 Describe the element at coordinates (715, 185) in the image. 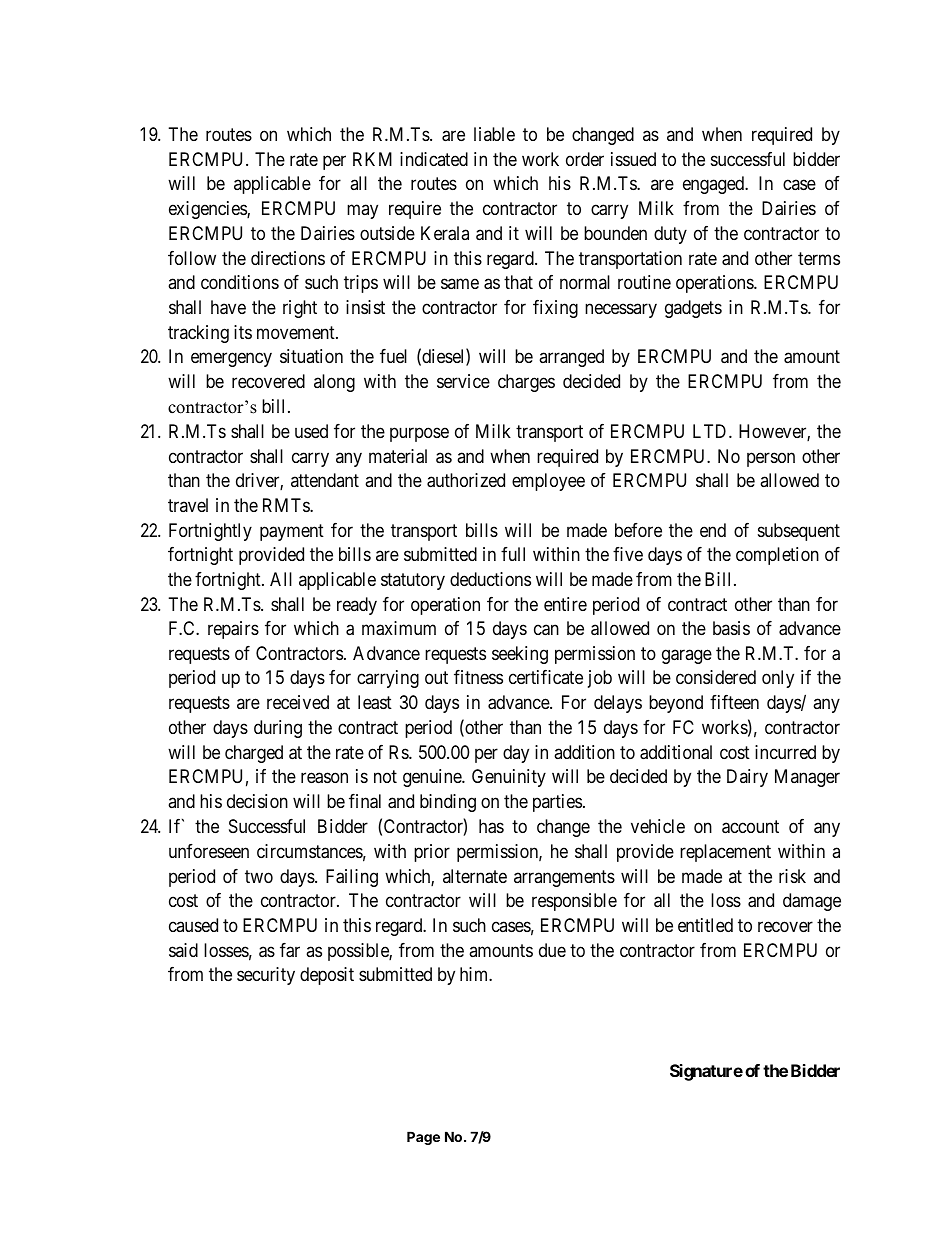

I see `engaged` at that location.
